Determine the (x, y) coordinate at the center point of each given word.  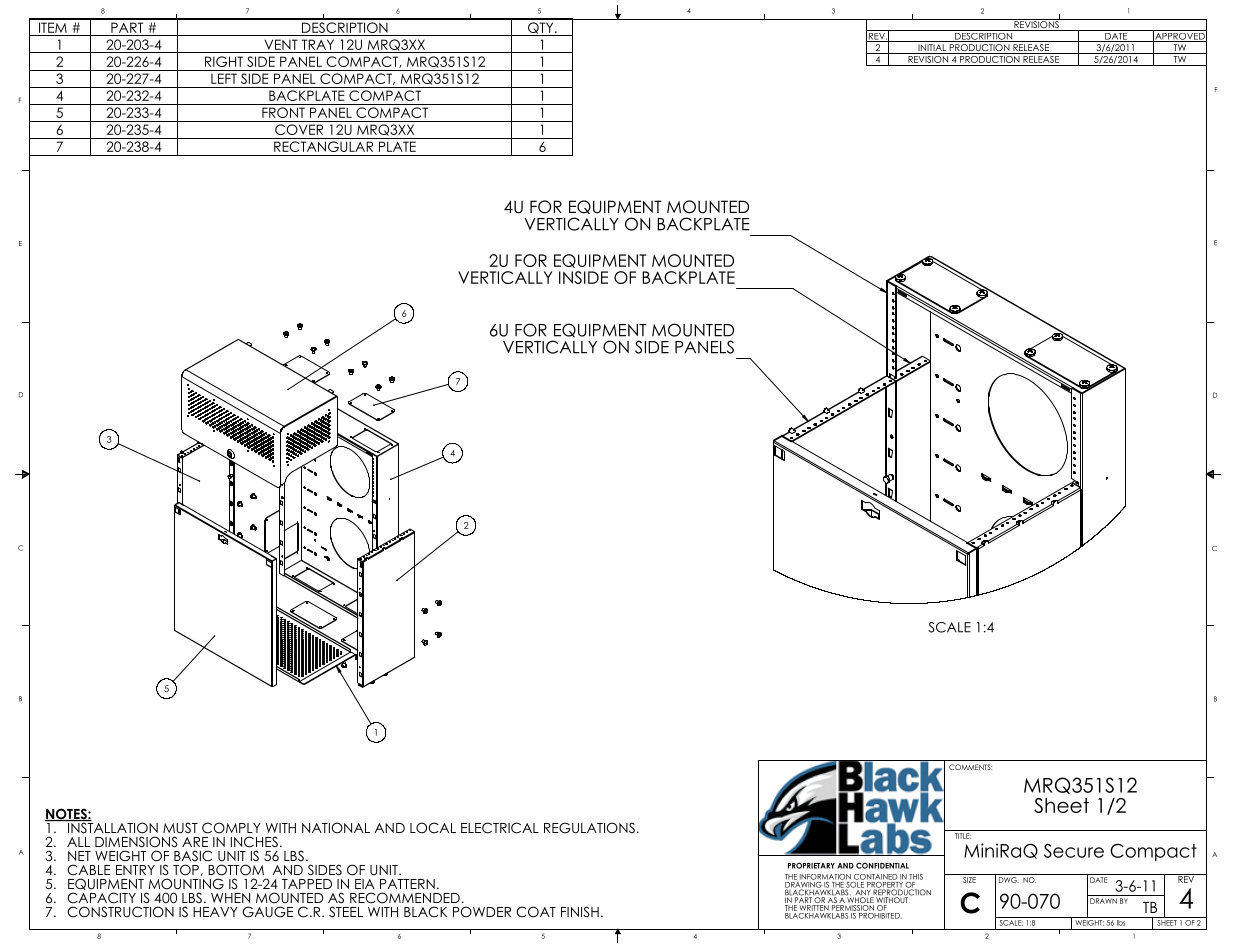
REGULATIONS (589, 828)
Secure (1074, 850)
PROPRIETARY (811, 866)
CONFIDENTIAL (882, 865)
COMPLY (231, 828)
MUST (180, 828)
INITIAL (932, 49)
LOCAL (433, 828)
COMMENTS (970, 767)
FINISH (580, 912)
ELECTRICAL (500, 828)
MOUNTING (186, 884)
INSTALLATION (112, 827)
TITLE (963, 836)
